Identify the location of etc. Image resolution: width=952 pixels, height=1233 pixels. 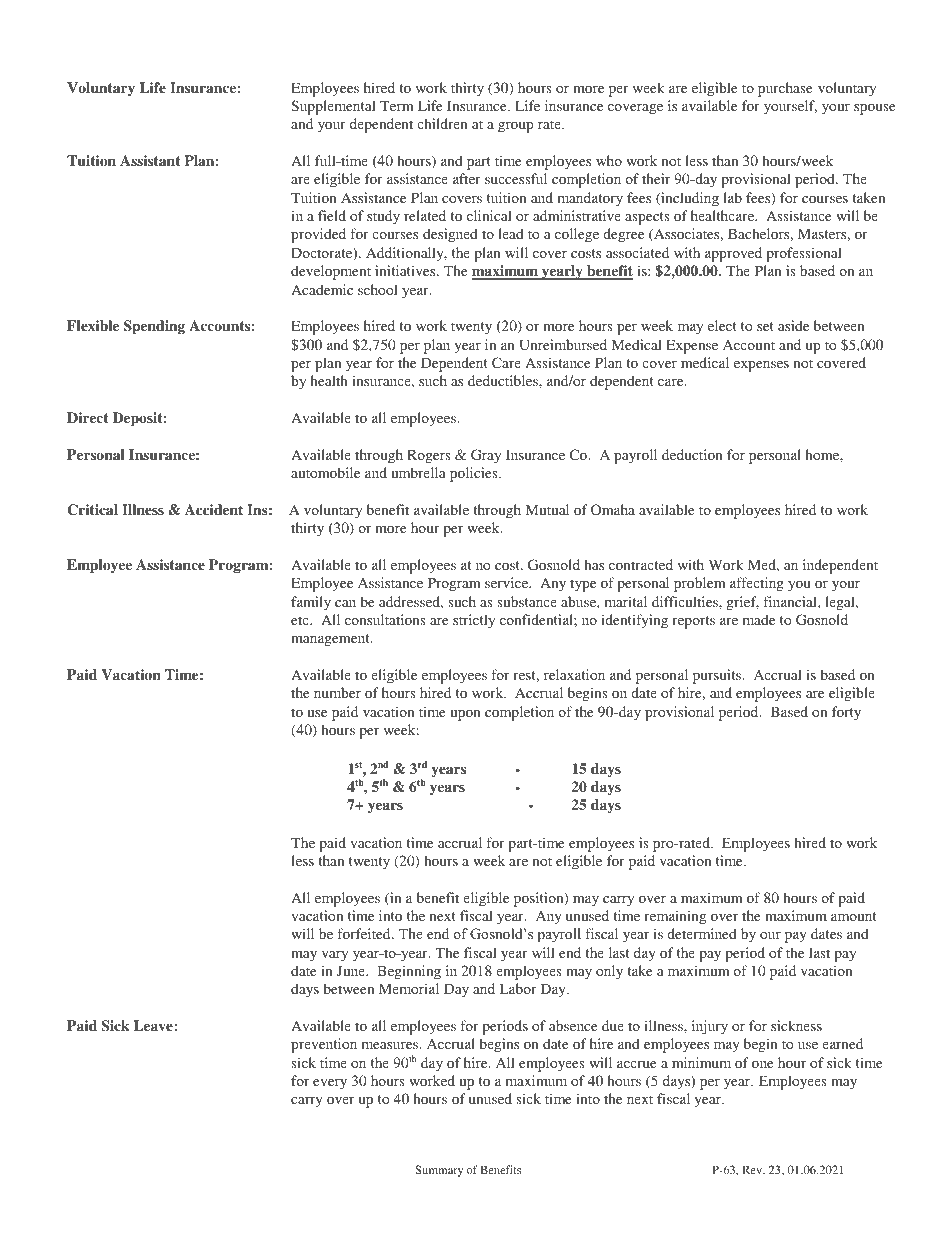
(301, 620).
